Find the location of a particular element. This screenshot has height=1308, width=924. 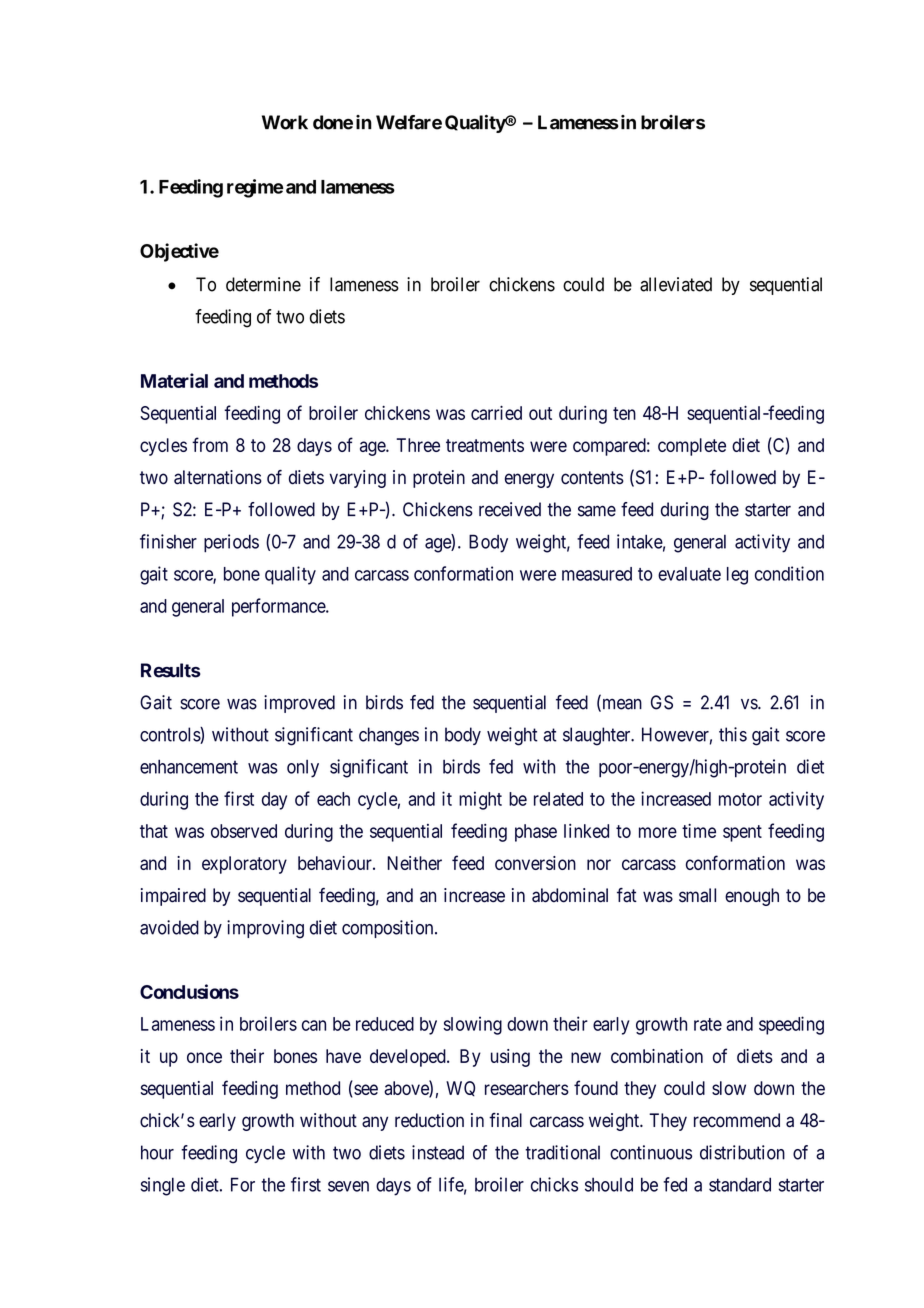

distribution is located at coordinates (742, 1152).
